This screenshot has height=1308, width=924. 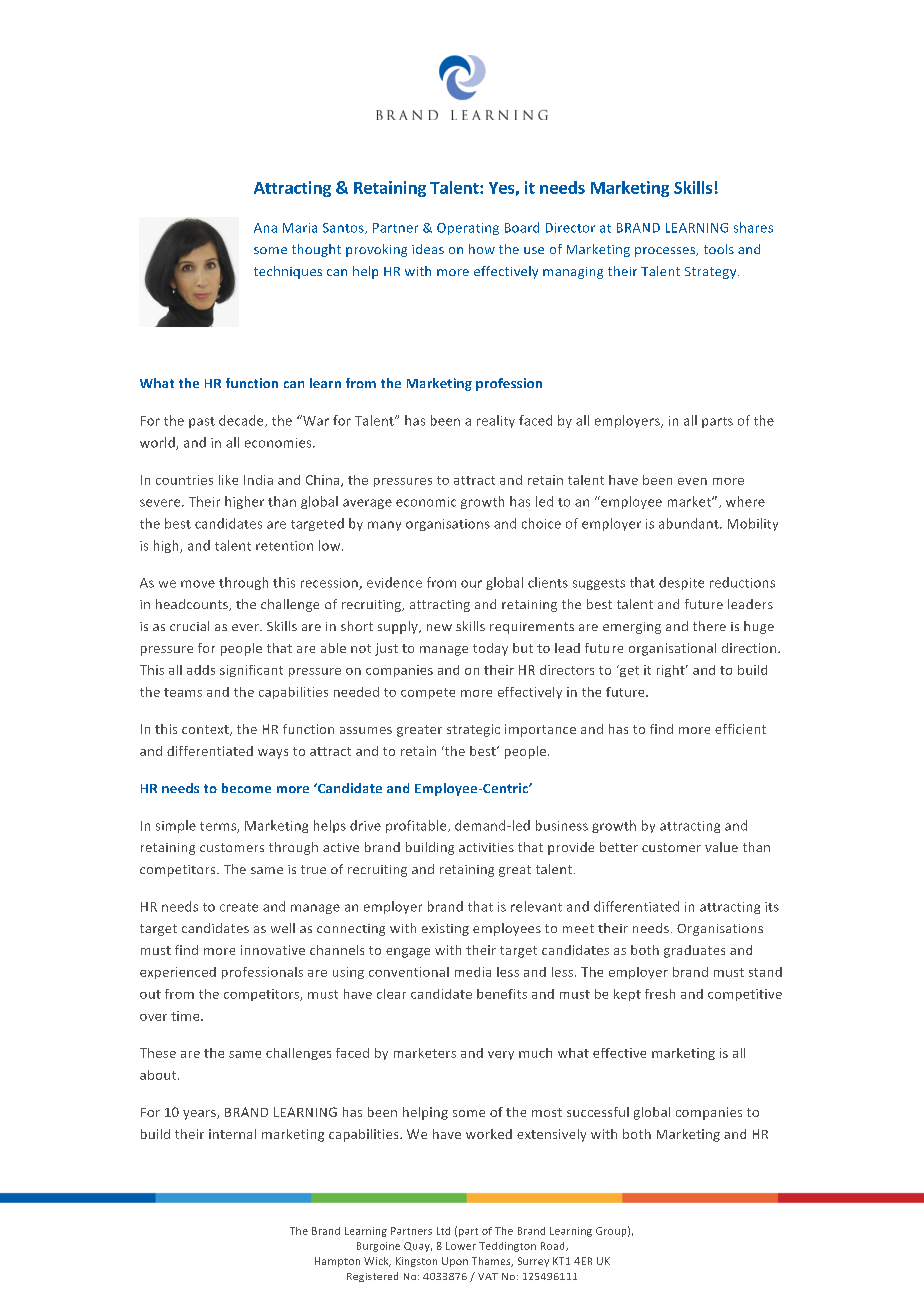 I want to click on Lower, so click(x=461, y=1246).
